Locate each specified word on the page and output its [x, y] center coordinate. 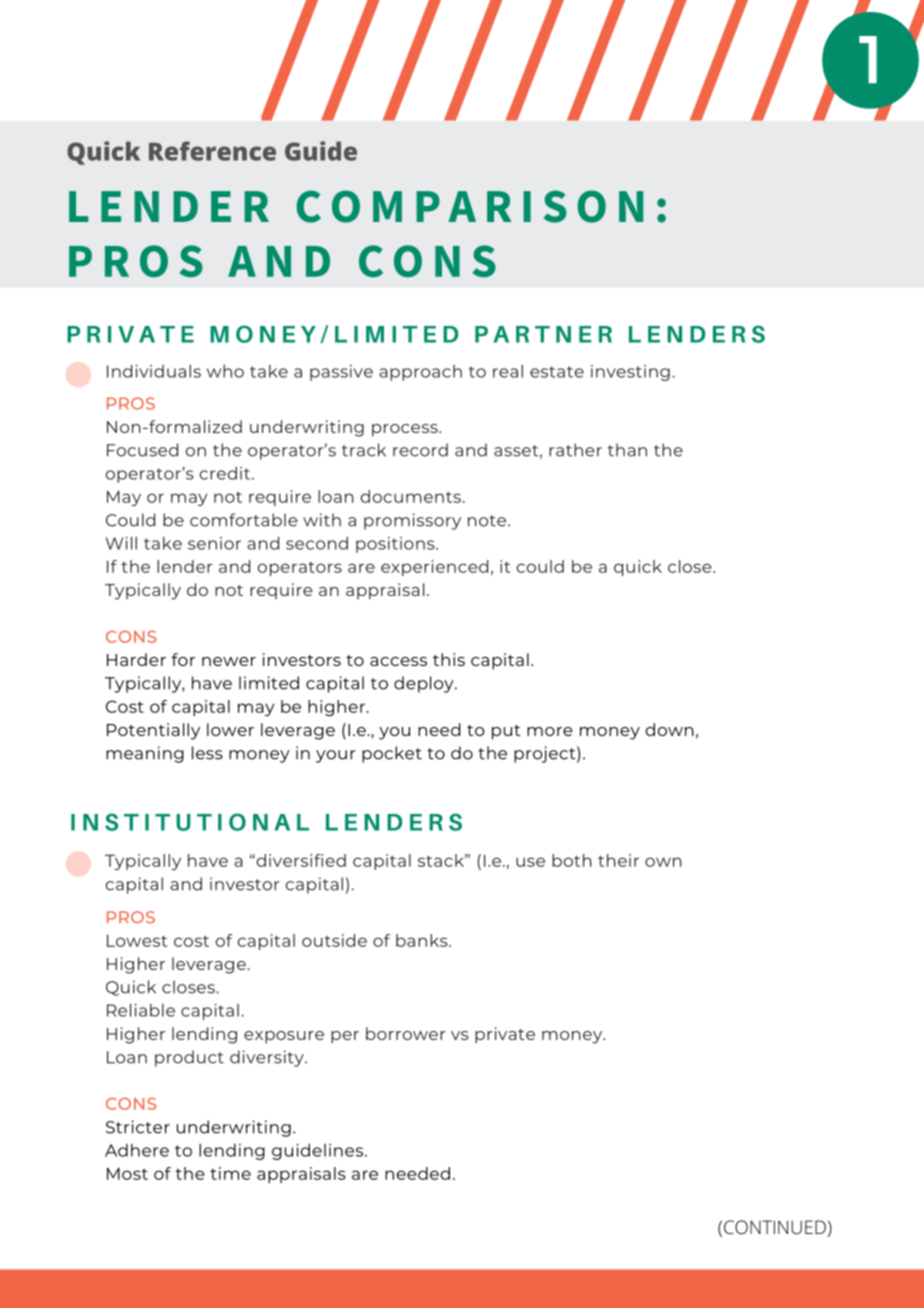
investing [630, 373]
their [618, 860]
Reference [212, 151]
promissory [412, 521]
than [627, 450]
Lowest [137, 940]
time [230, 1173]
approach [420, 373]
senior [214, 543]
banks [423, 940]
